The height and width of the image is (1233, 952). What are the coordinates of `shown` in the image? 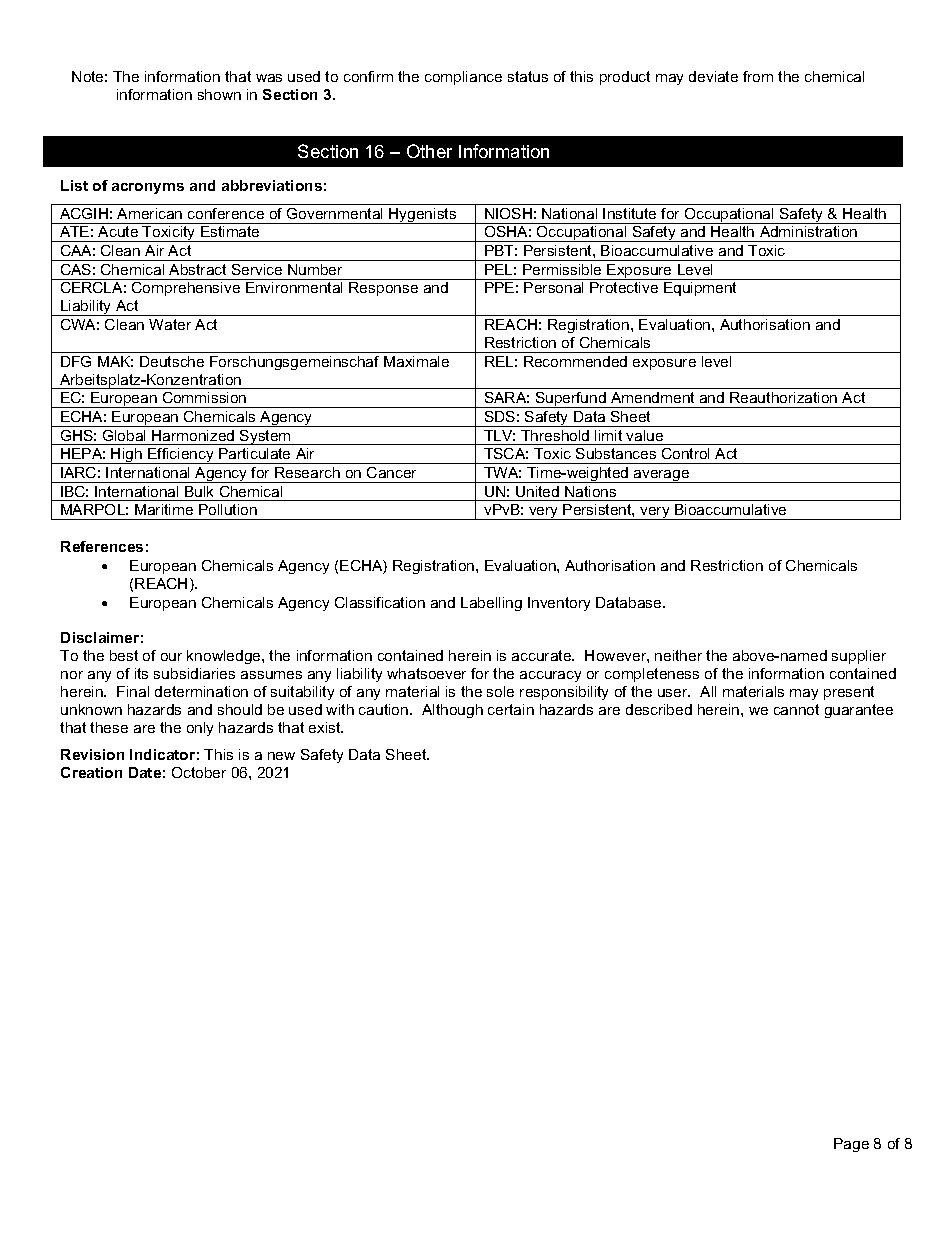 It's located at (219, 94).
